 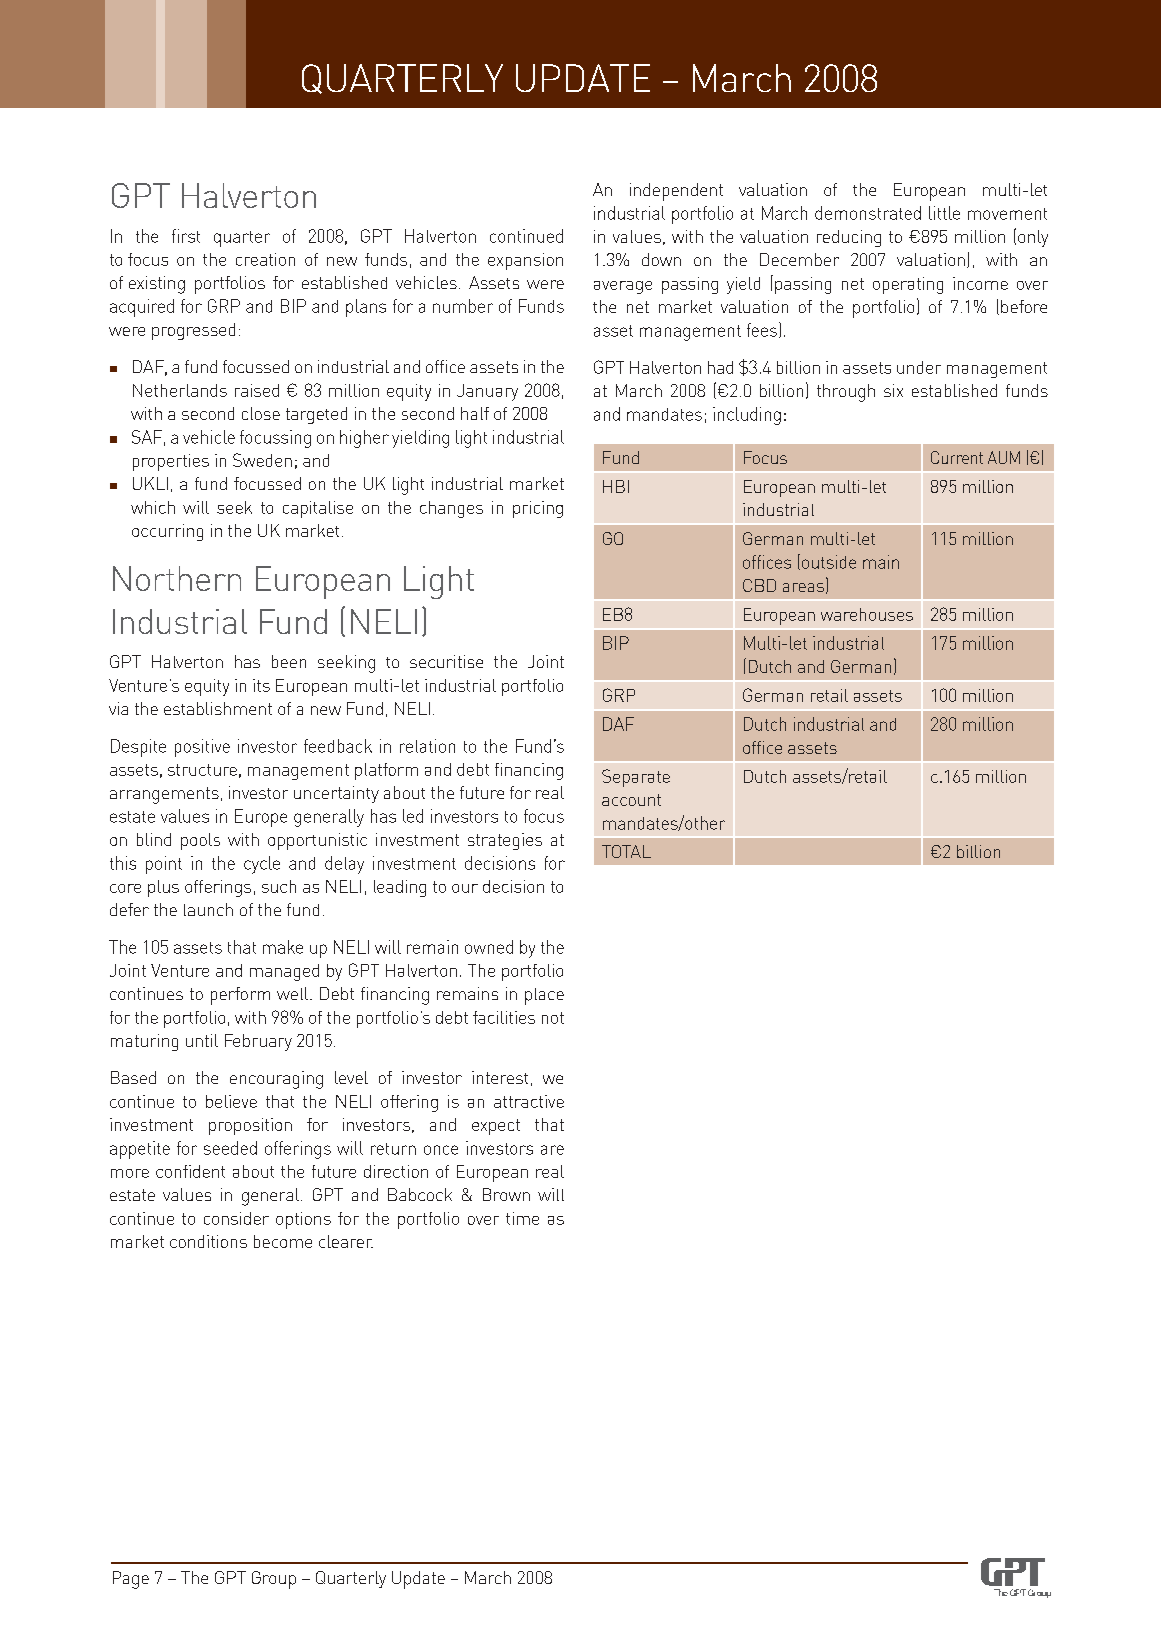 I want to click on launch, so click(x=208, y=909).
